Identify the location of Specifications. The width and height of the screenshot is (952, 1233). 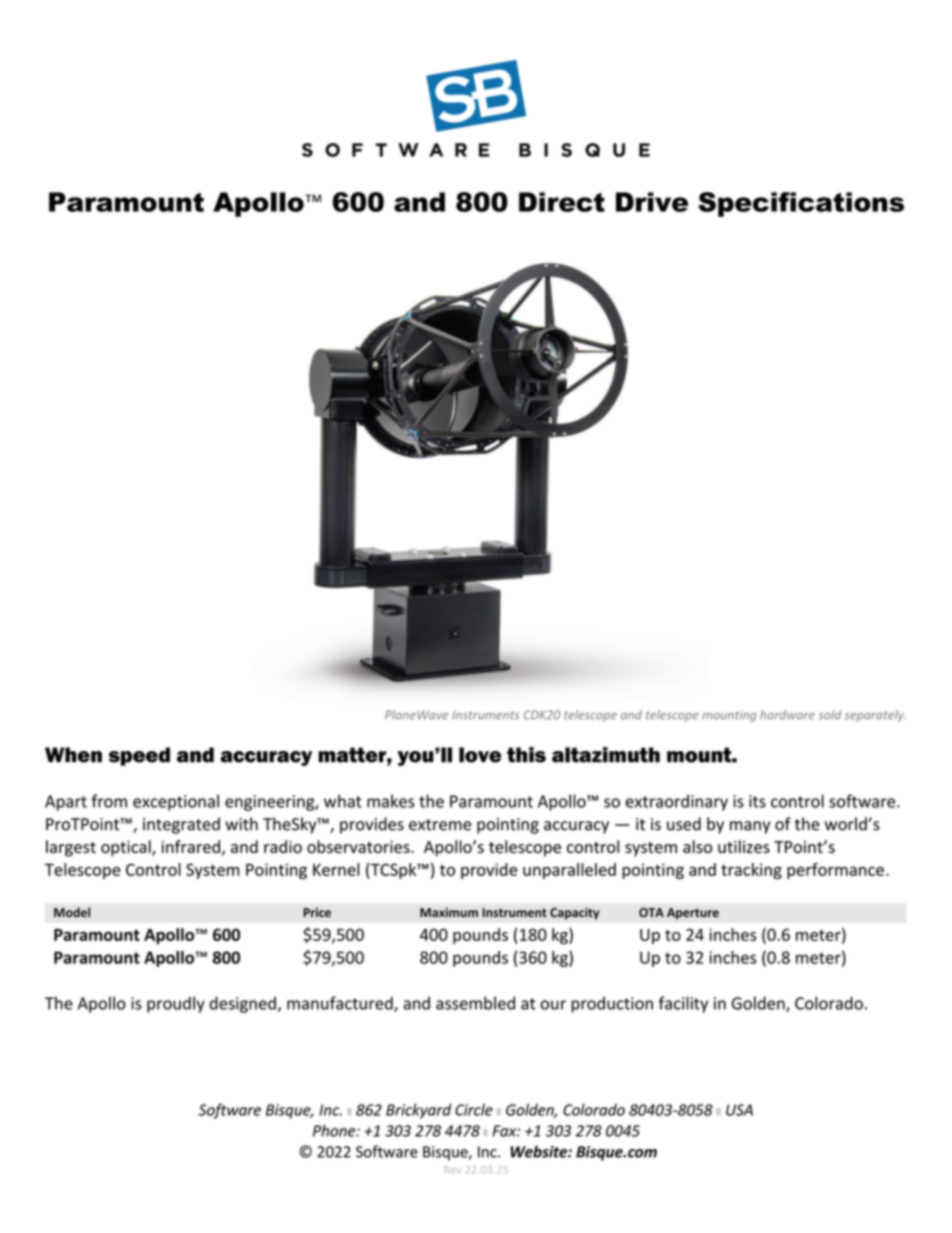
(801, 204).
